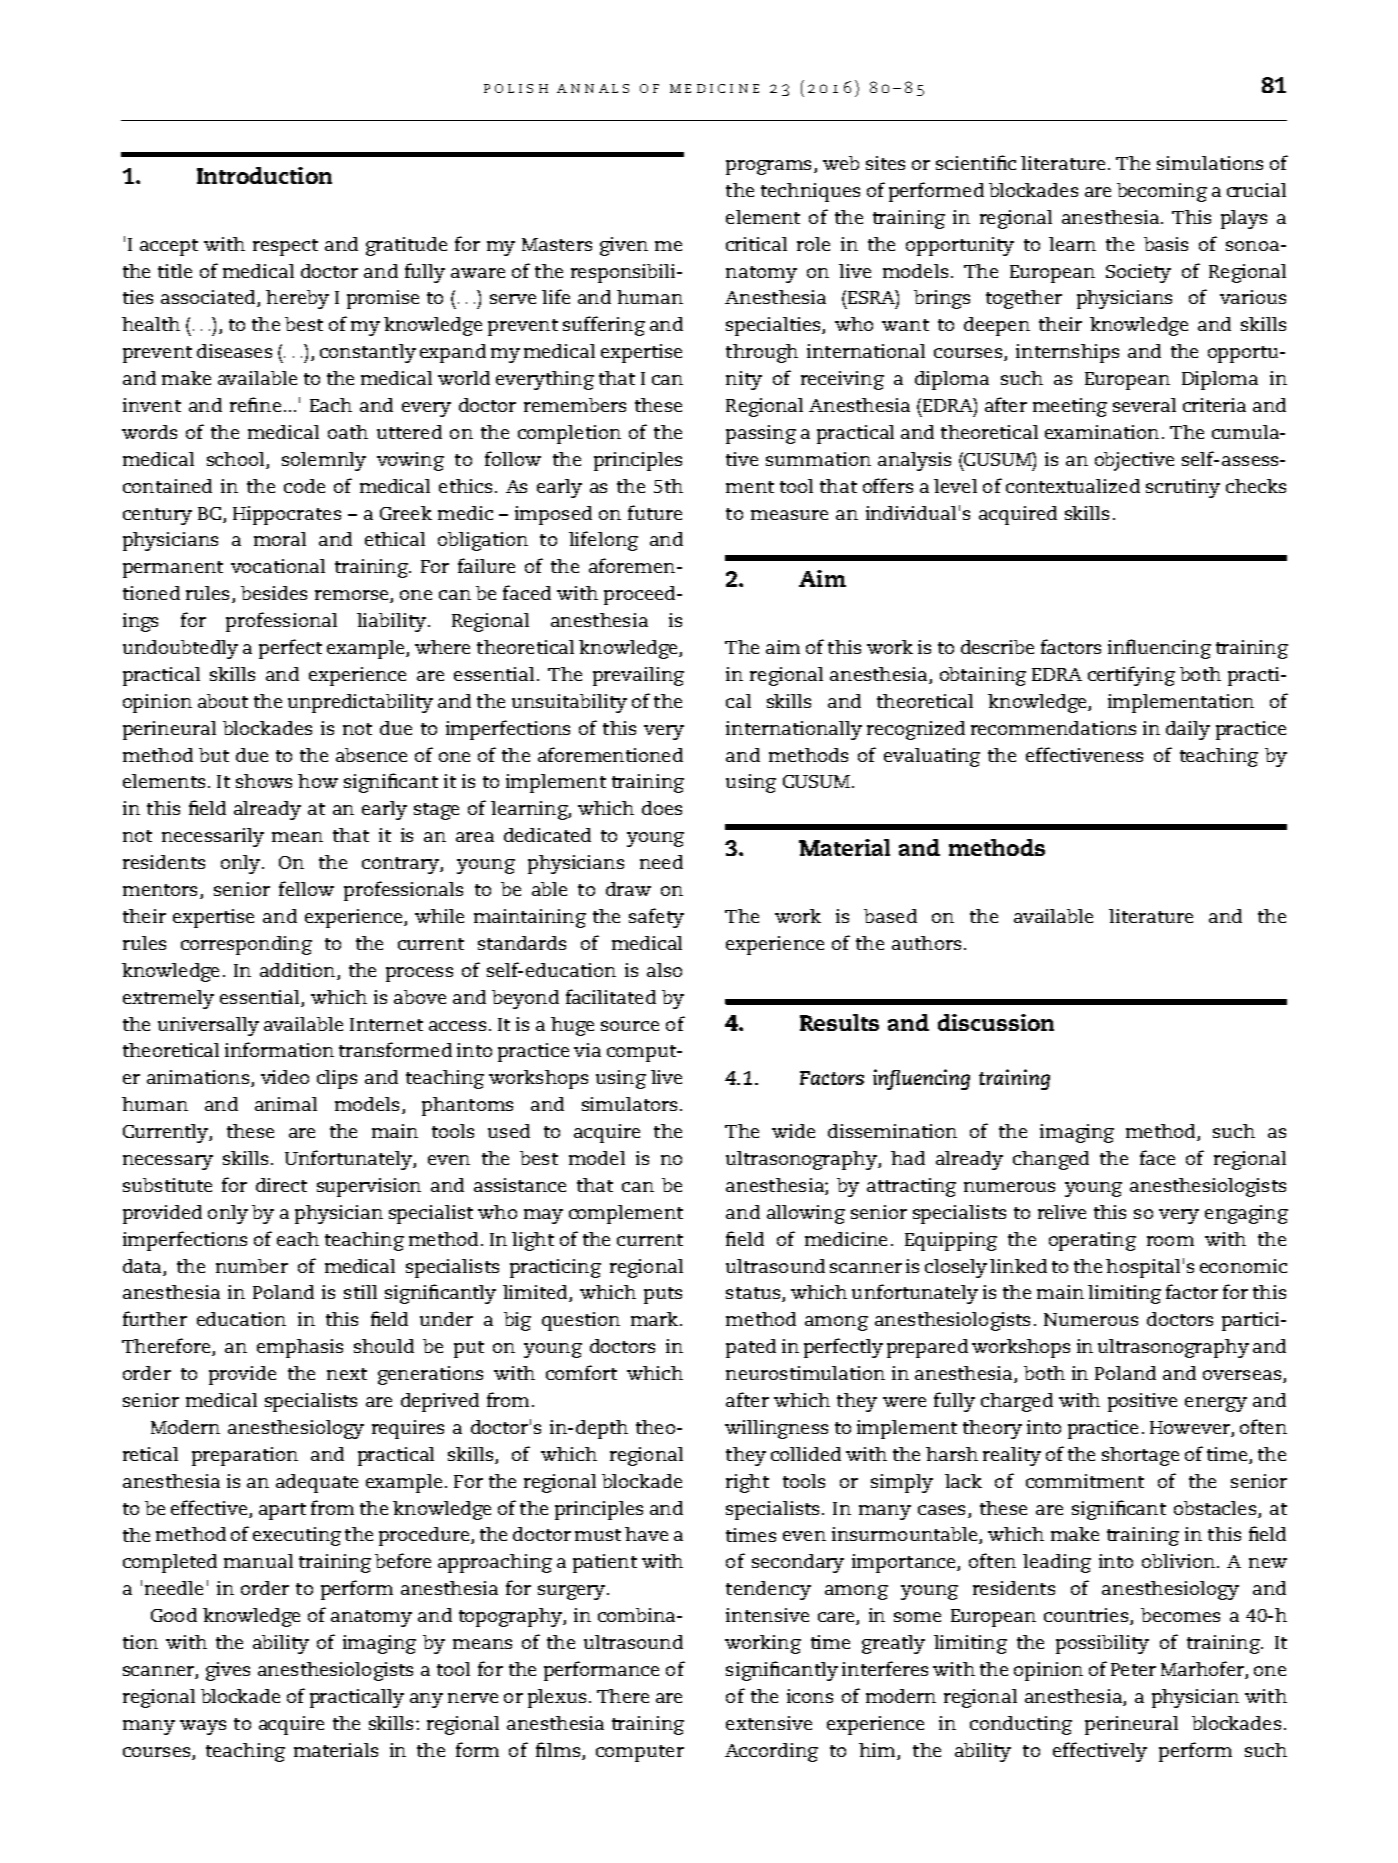  Describe the element at coordinates (756, 244) in the screenshot. I see `critical` at that location.
